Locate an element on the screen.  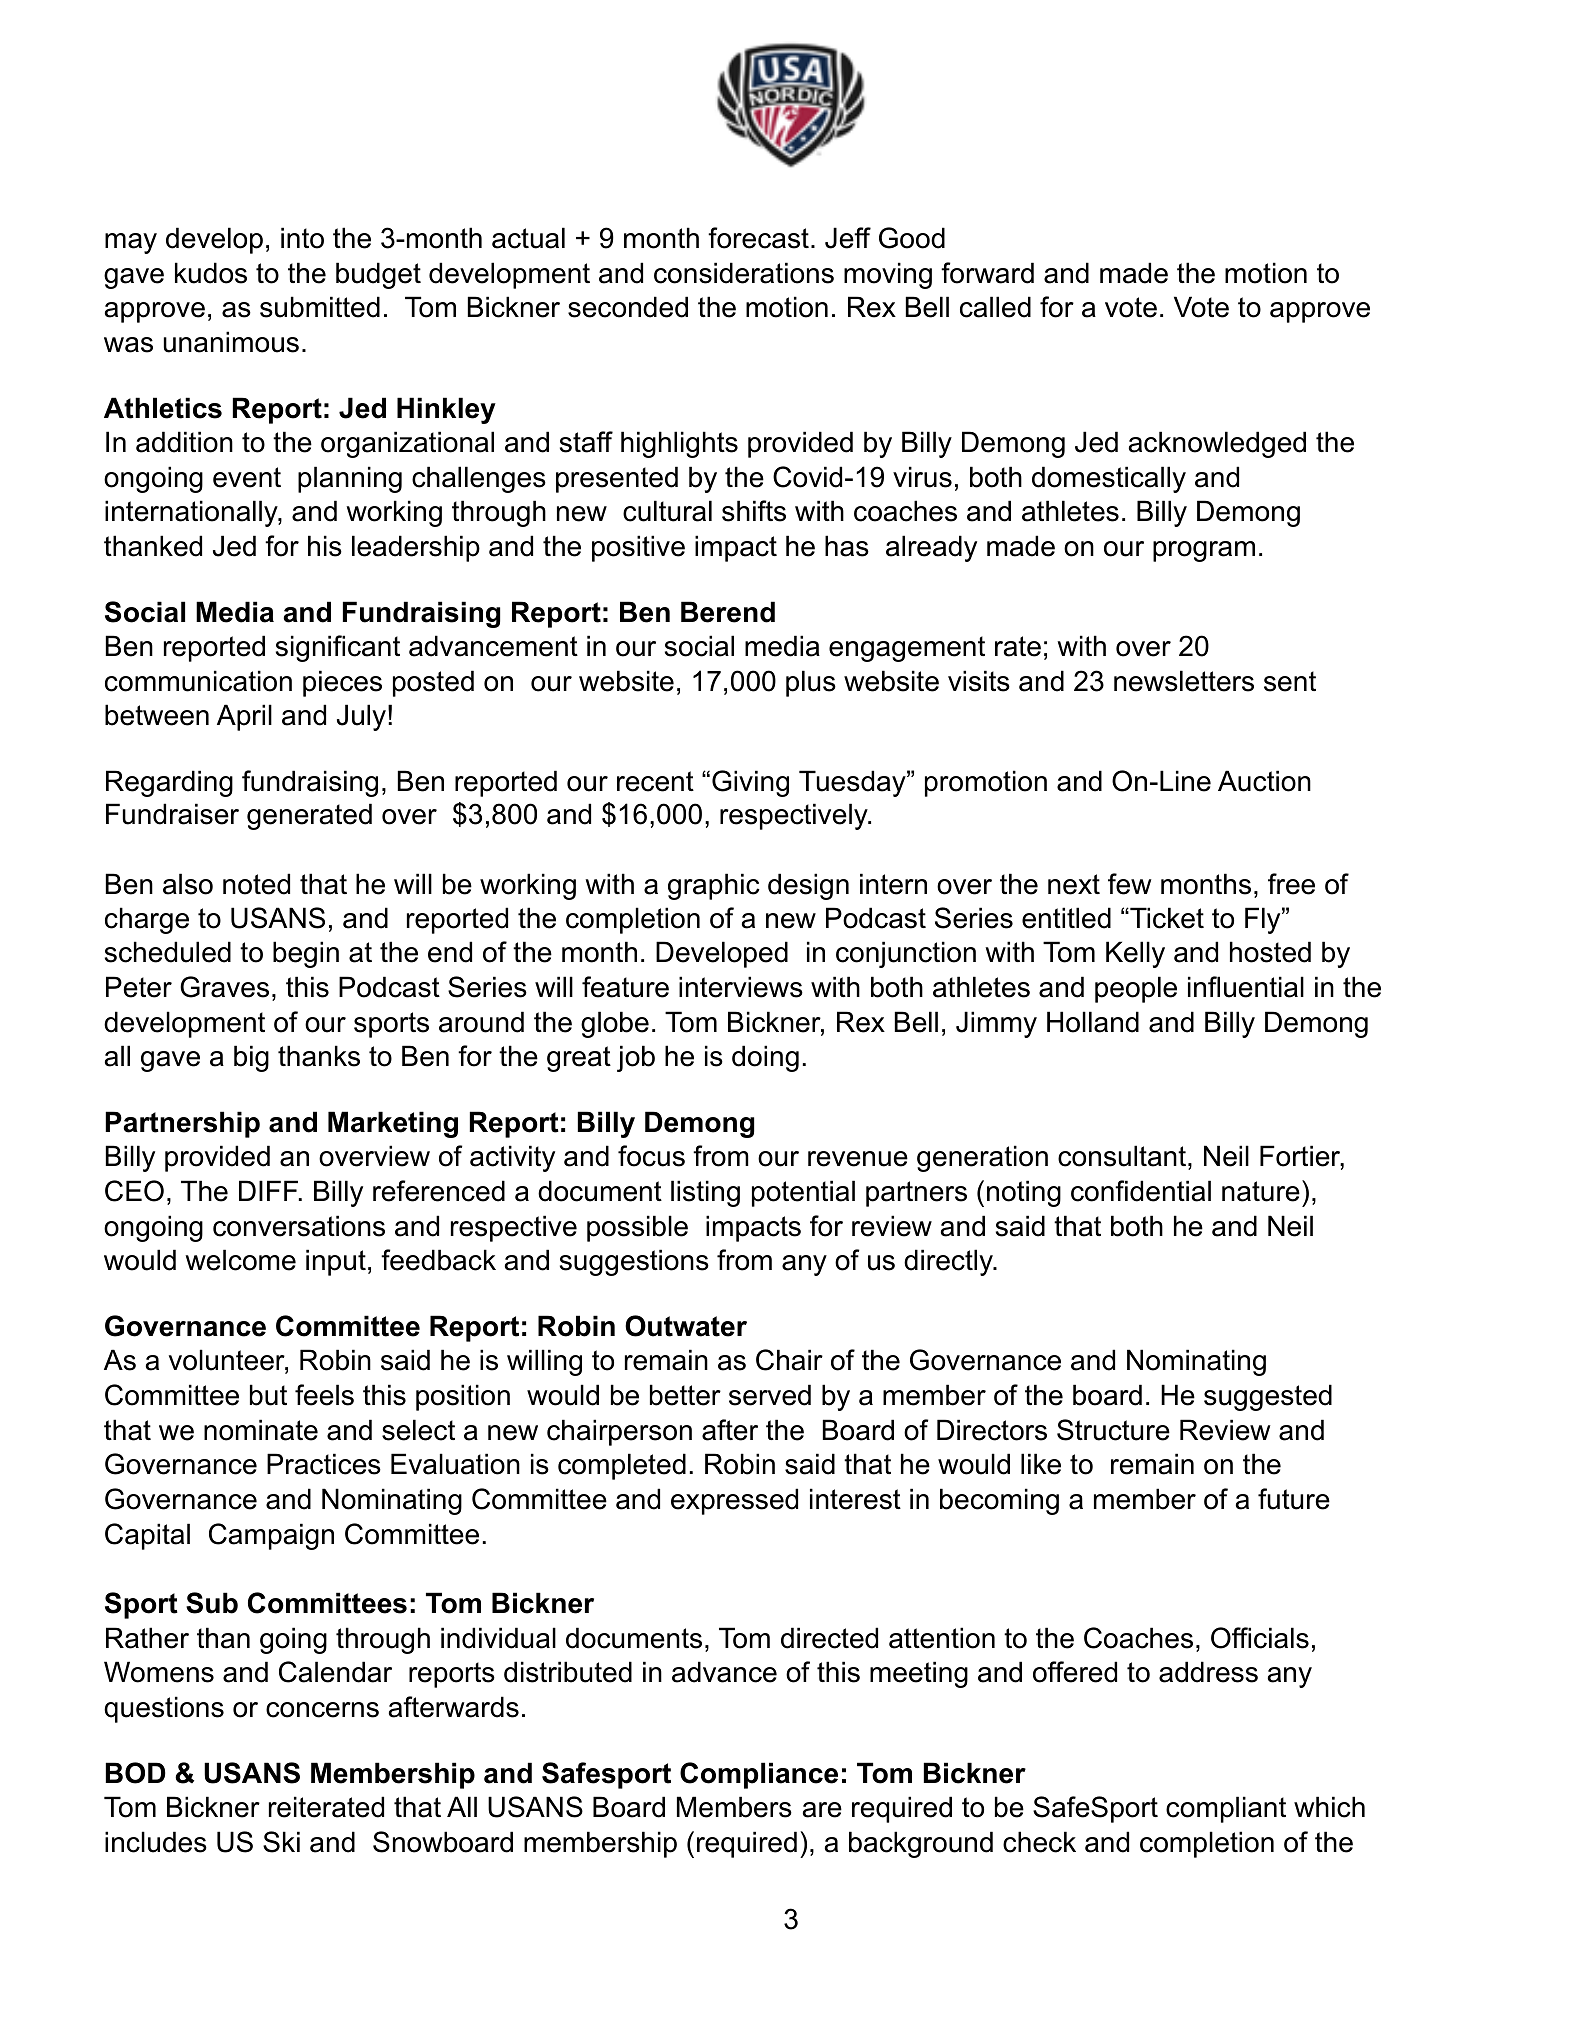
Ski is located at coordinates (281, 1842).
